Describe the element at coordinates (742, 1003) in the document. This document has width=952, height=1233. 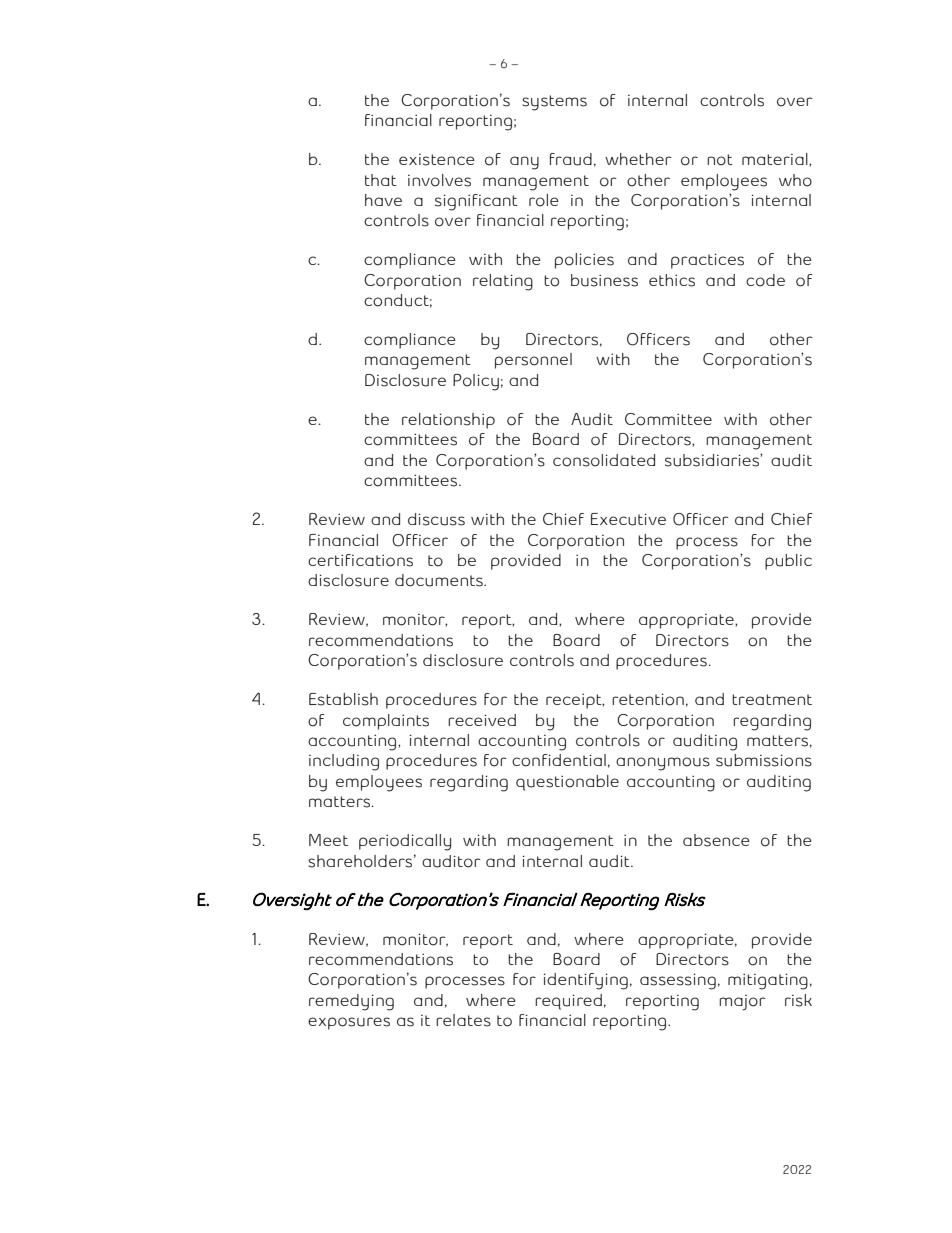
I see `major` at that location.
